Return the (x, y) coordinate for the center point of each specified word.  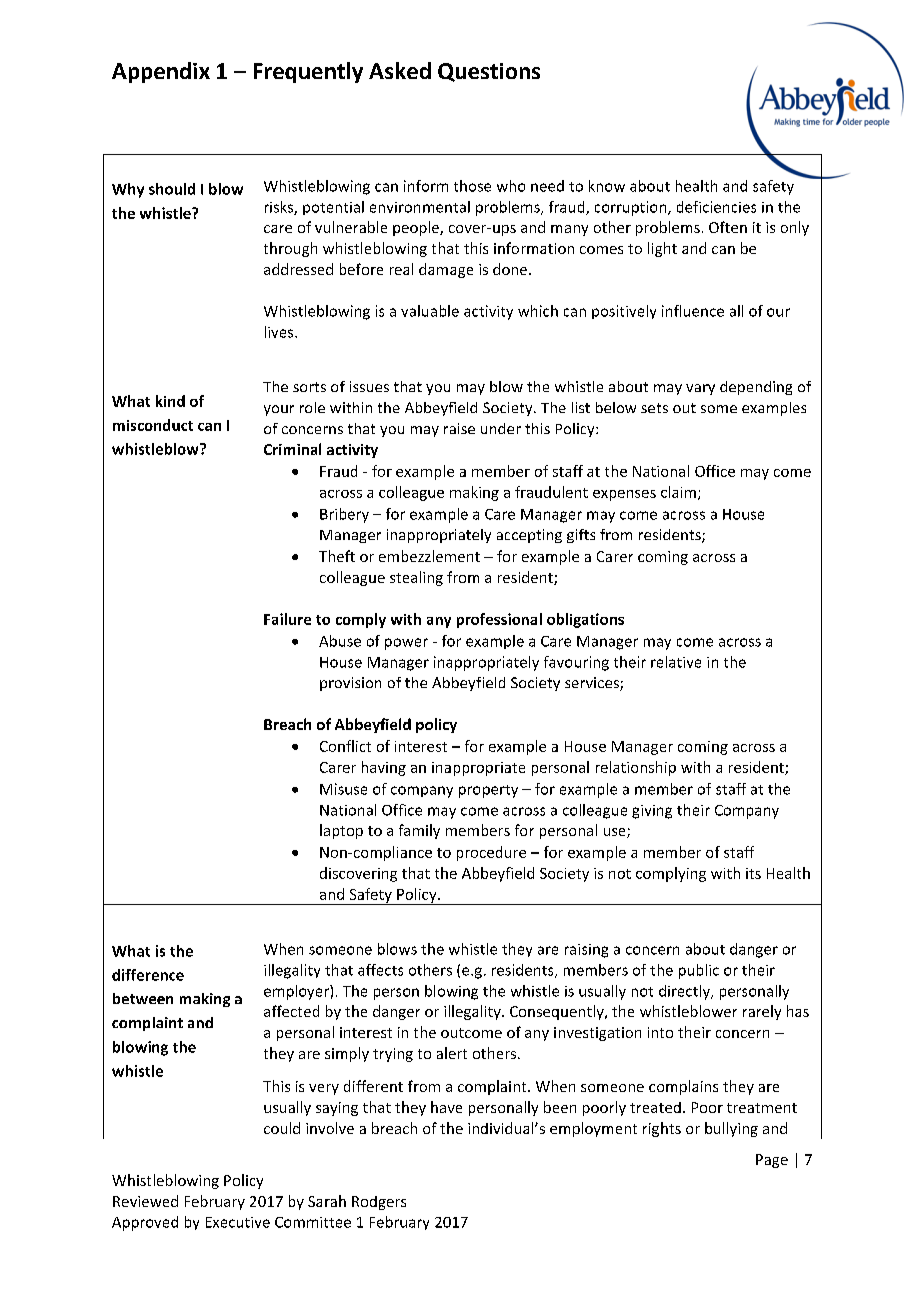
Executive (238, 1222)
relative (676, 662)
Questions (489, 72)
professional (499, 620)
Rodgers (379, 1203)
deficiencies (716, 207)
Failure (287, 619)
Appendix (161, 72)
